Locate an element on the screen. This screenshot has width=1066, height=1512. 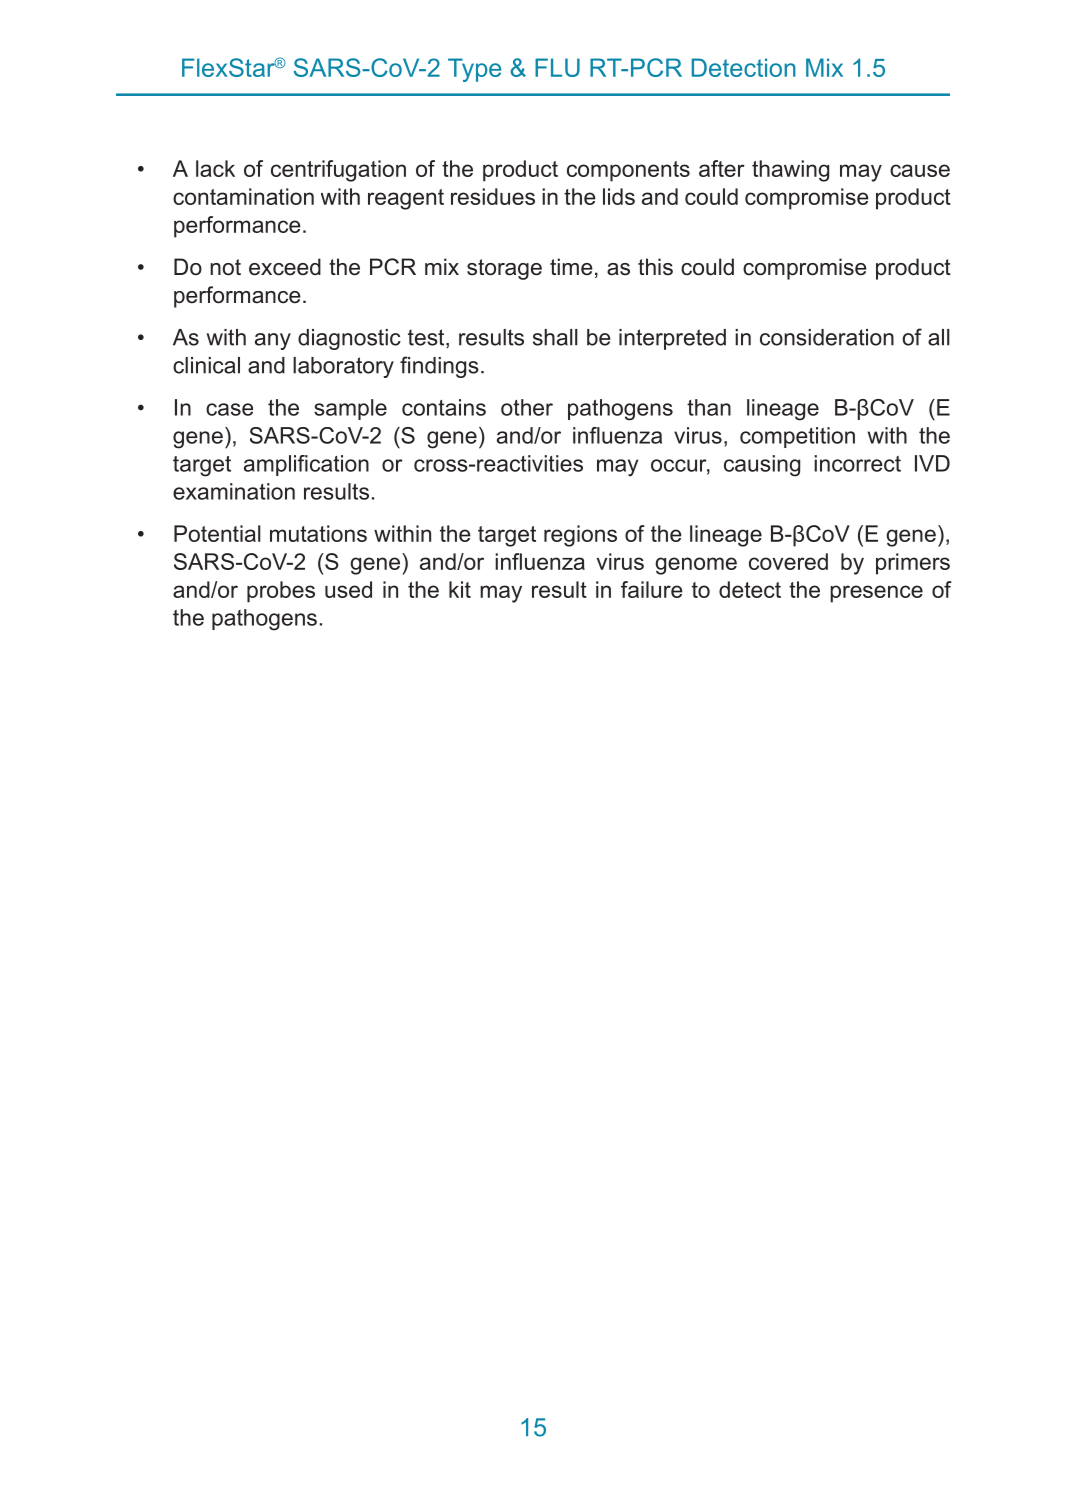
failure is located at coordinates (652, 589).
